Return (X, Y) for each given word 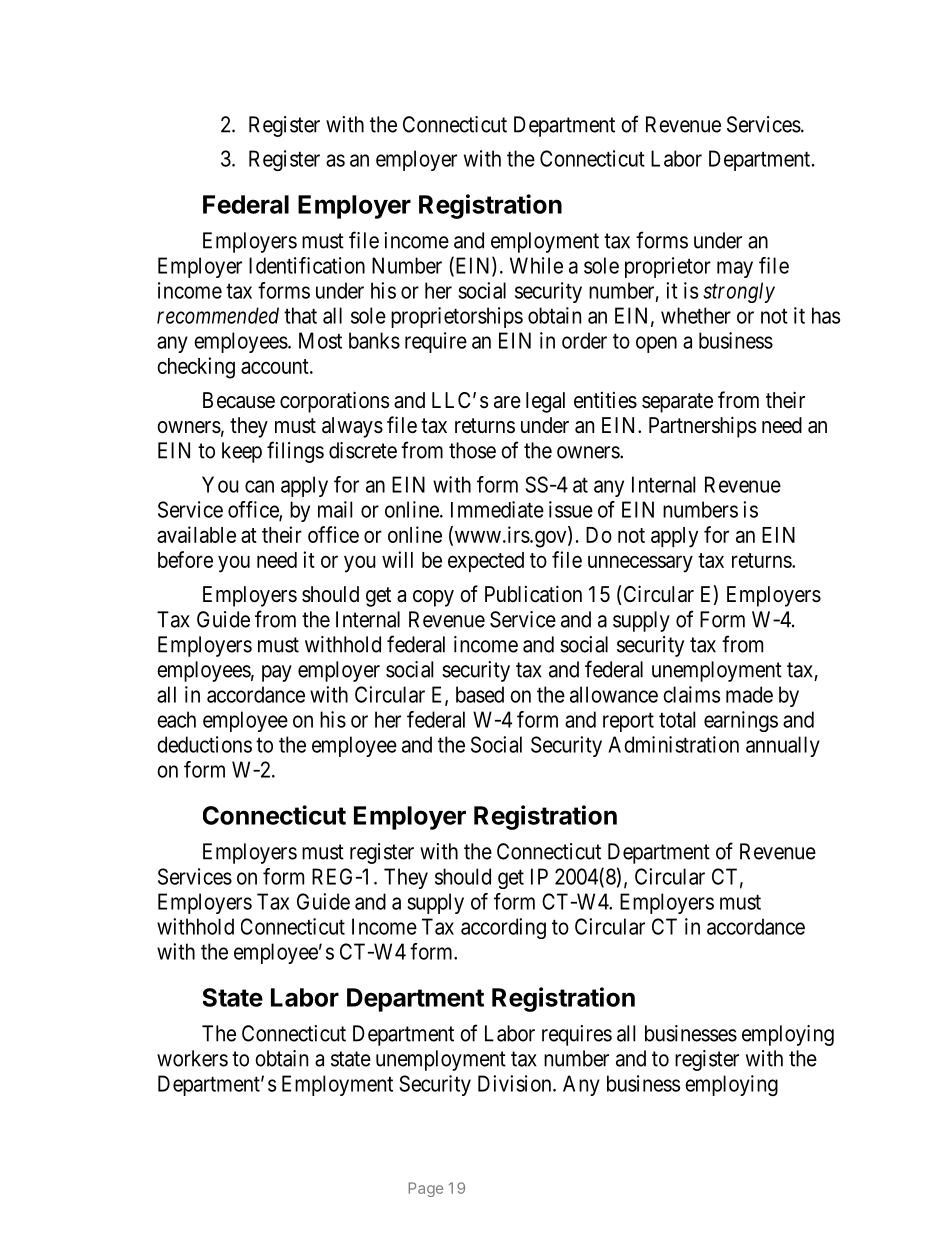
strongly (739, 292)
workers (192, 1058)
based (480, 694)
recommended (218, 315)
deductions (204, 744)
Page (426, 1189)
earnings (741, 721)
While (536, 265)
